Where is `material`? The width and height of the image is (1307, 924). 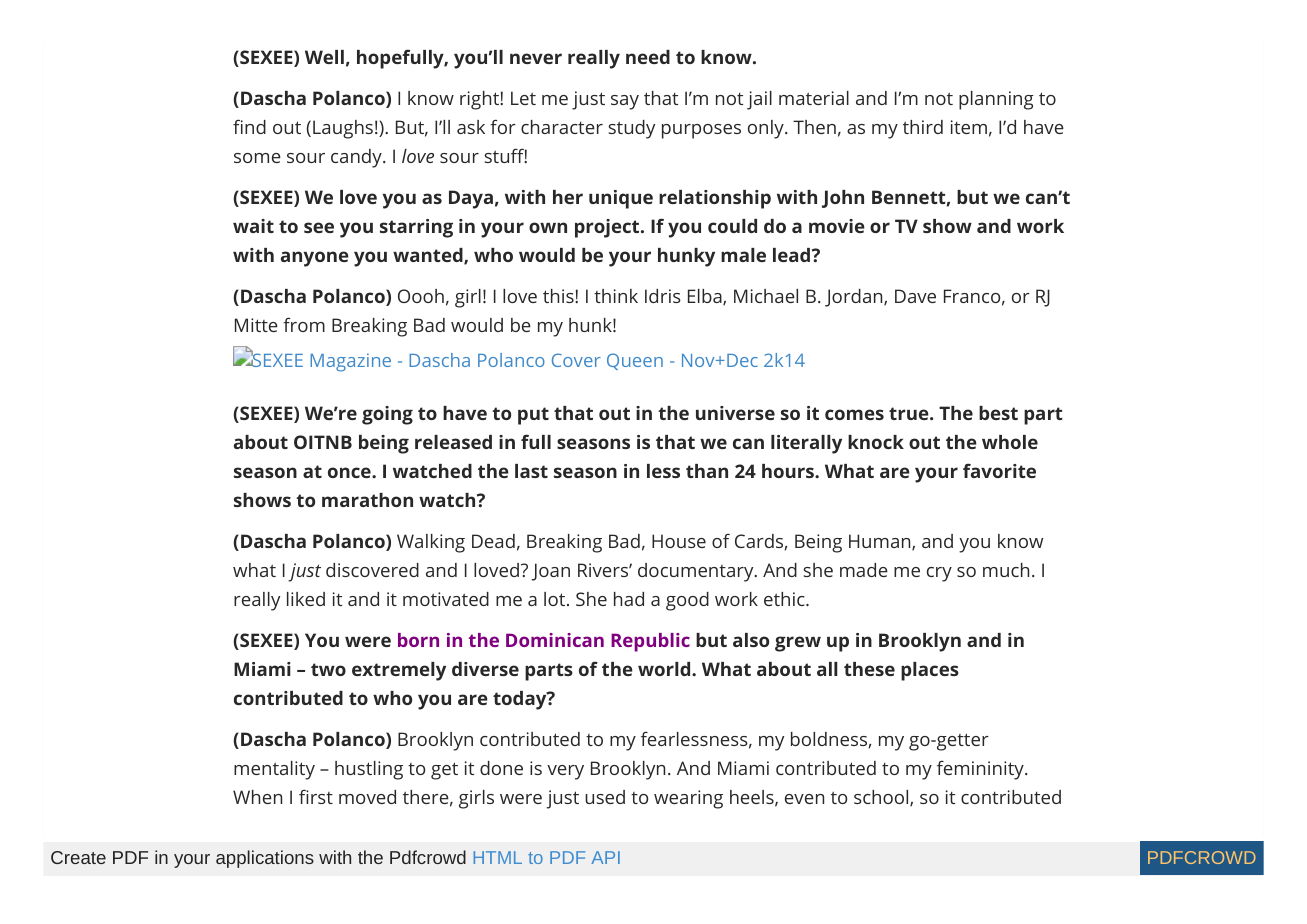
material is located at coordinates (814, 98).
